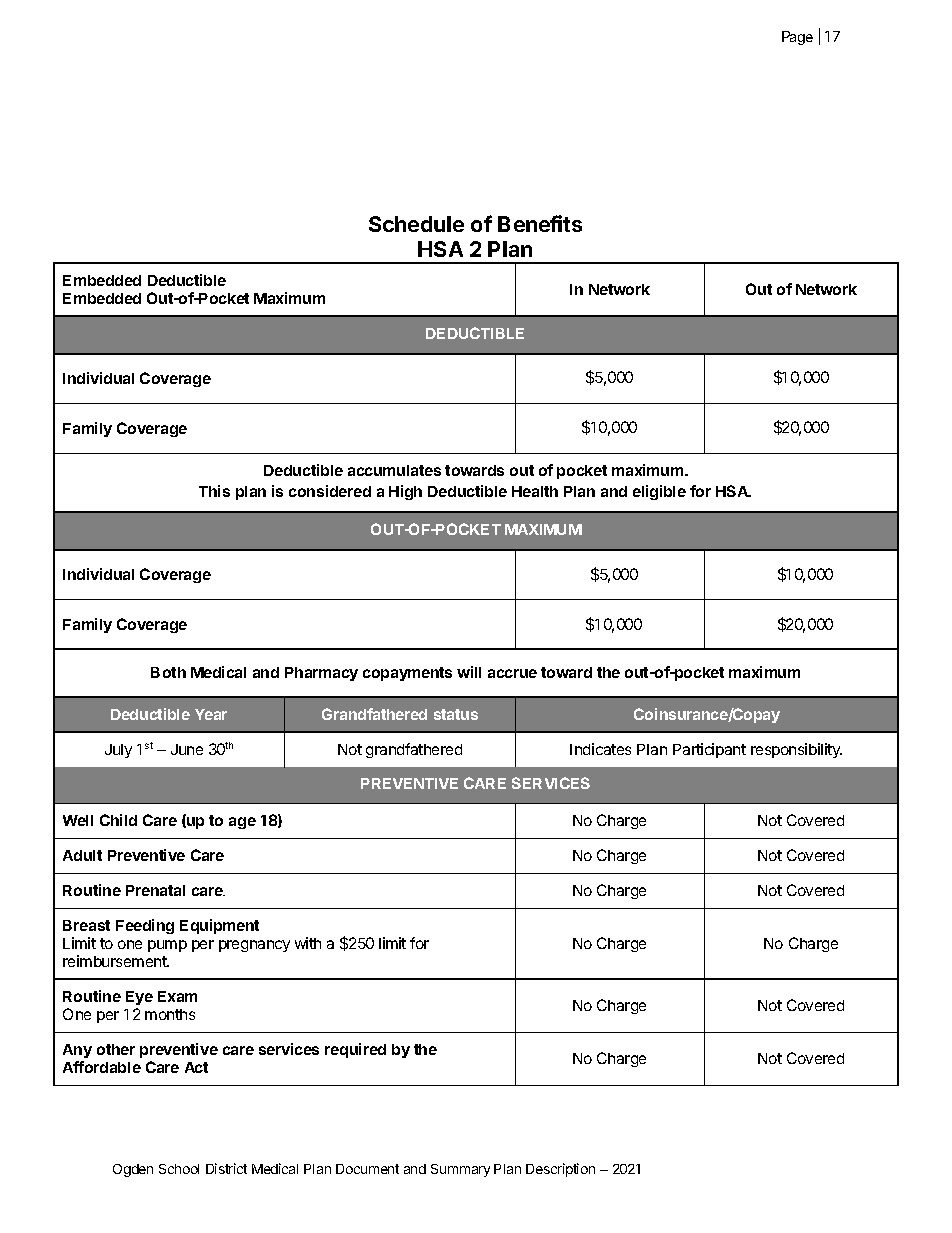 Image resolution: width=952 pixels, height=1233 pixels. Describe the element at coordinates (214, 491) in the screenshot. I see `This` at that location.
